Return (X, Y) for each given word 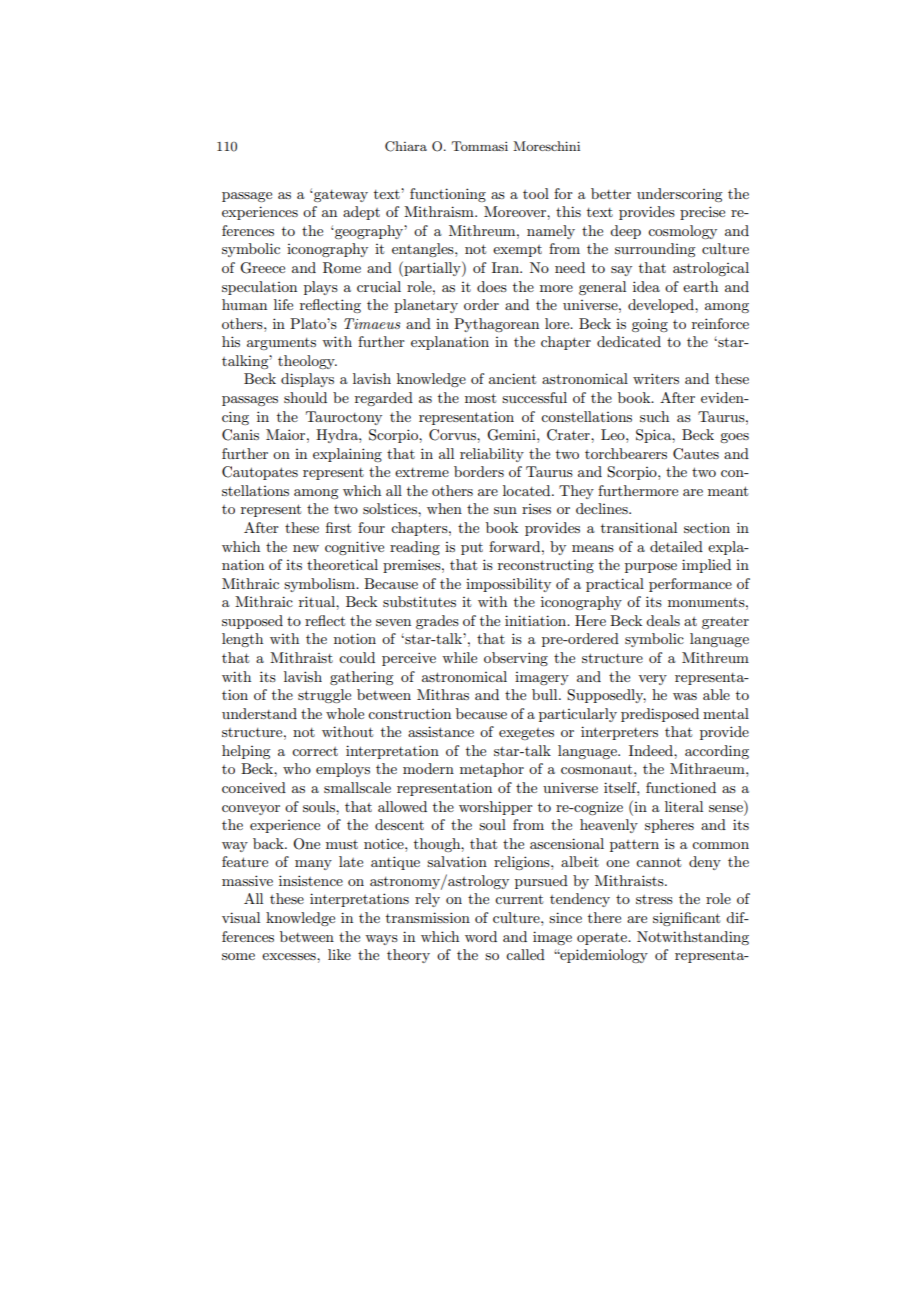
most (480, 398)
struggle (324, 696)
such (654, 416)
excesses (290, 956)
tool (536, 193)
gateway (340, 196)
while (459, 657)
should (305, 397)
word (481, 936)
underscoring (679, 195)
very (652, 680)
